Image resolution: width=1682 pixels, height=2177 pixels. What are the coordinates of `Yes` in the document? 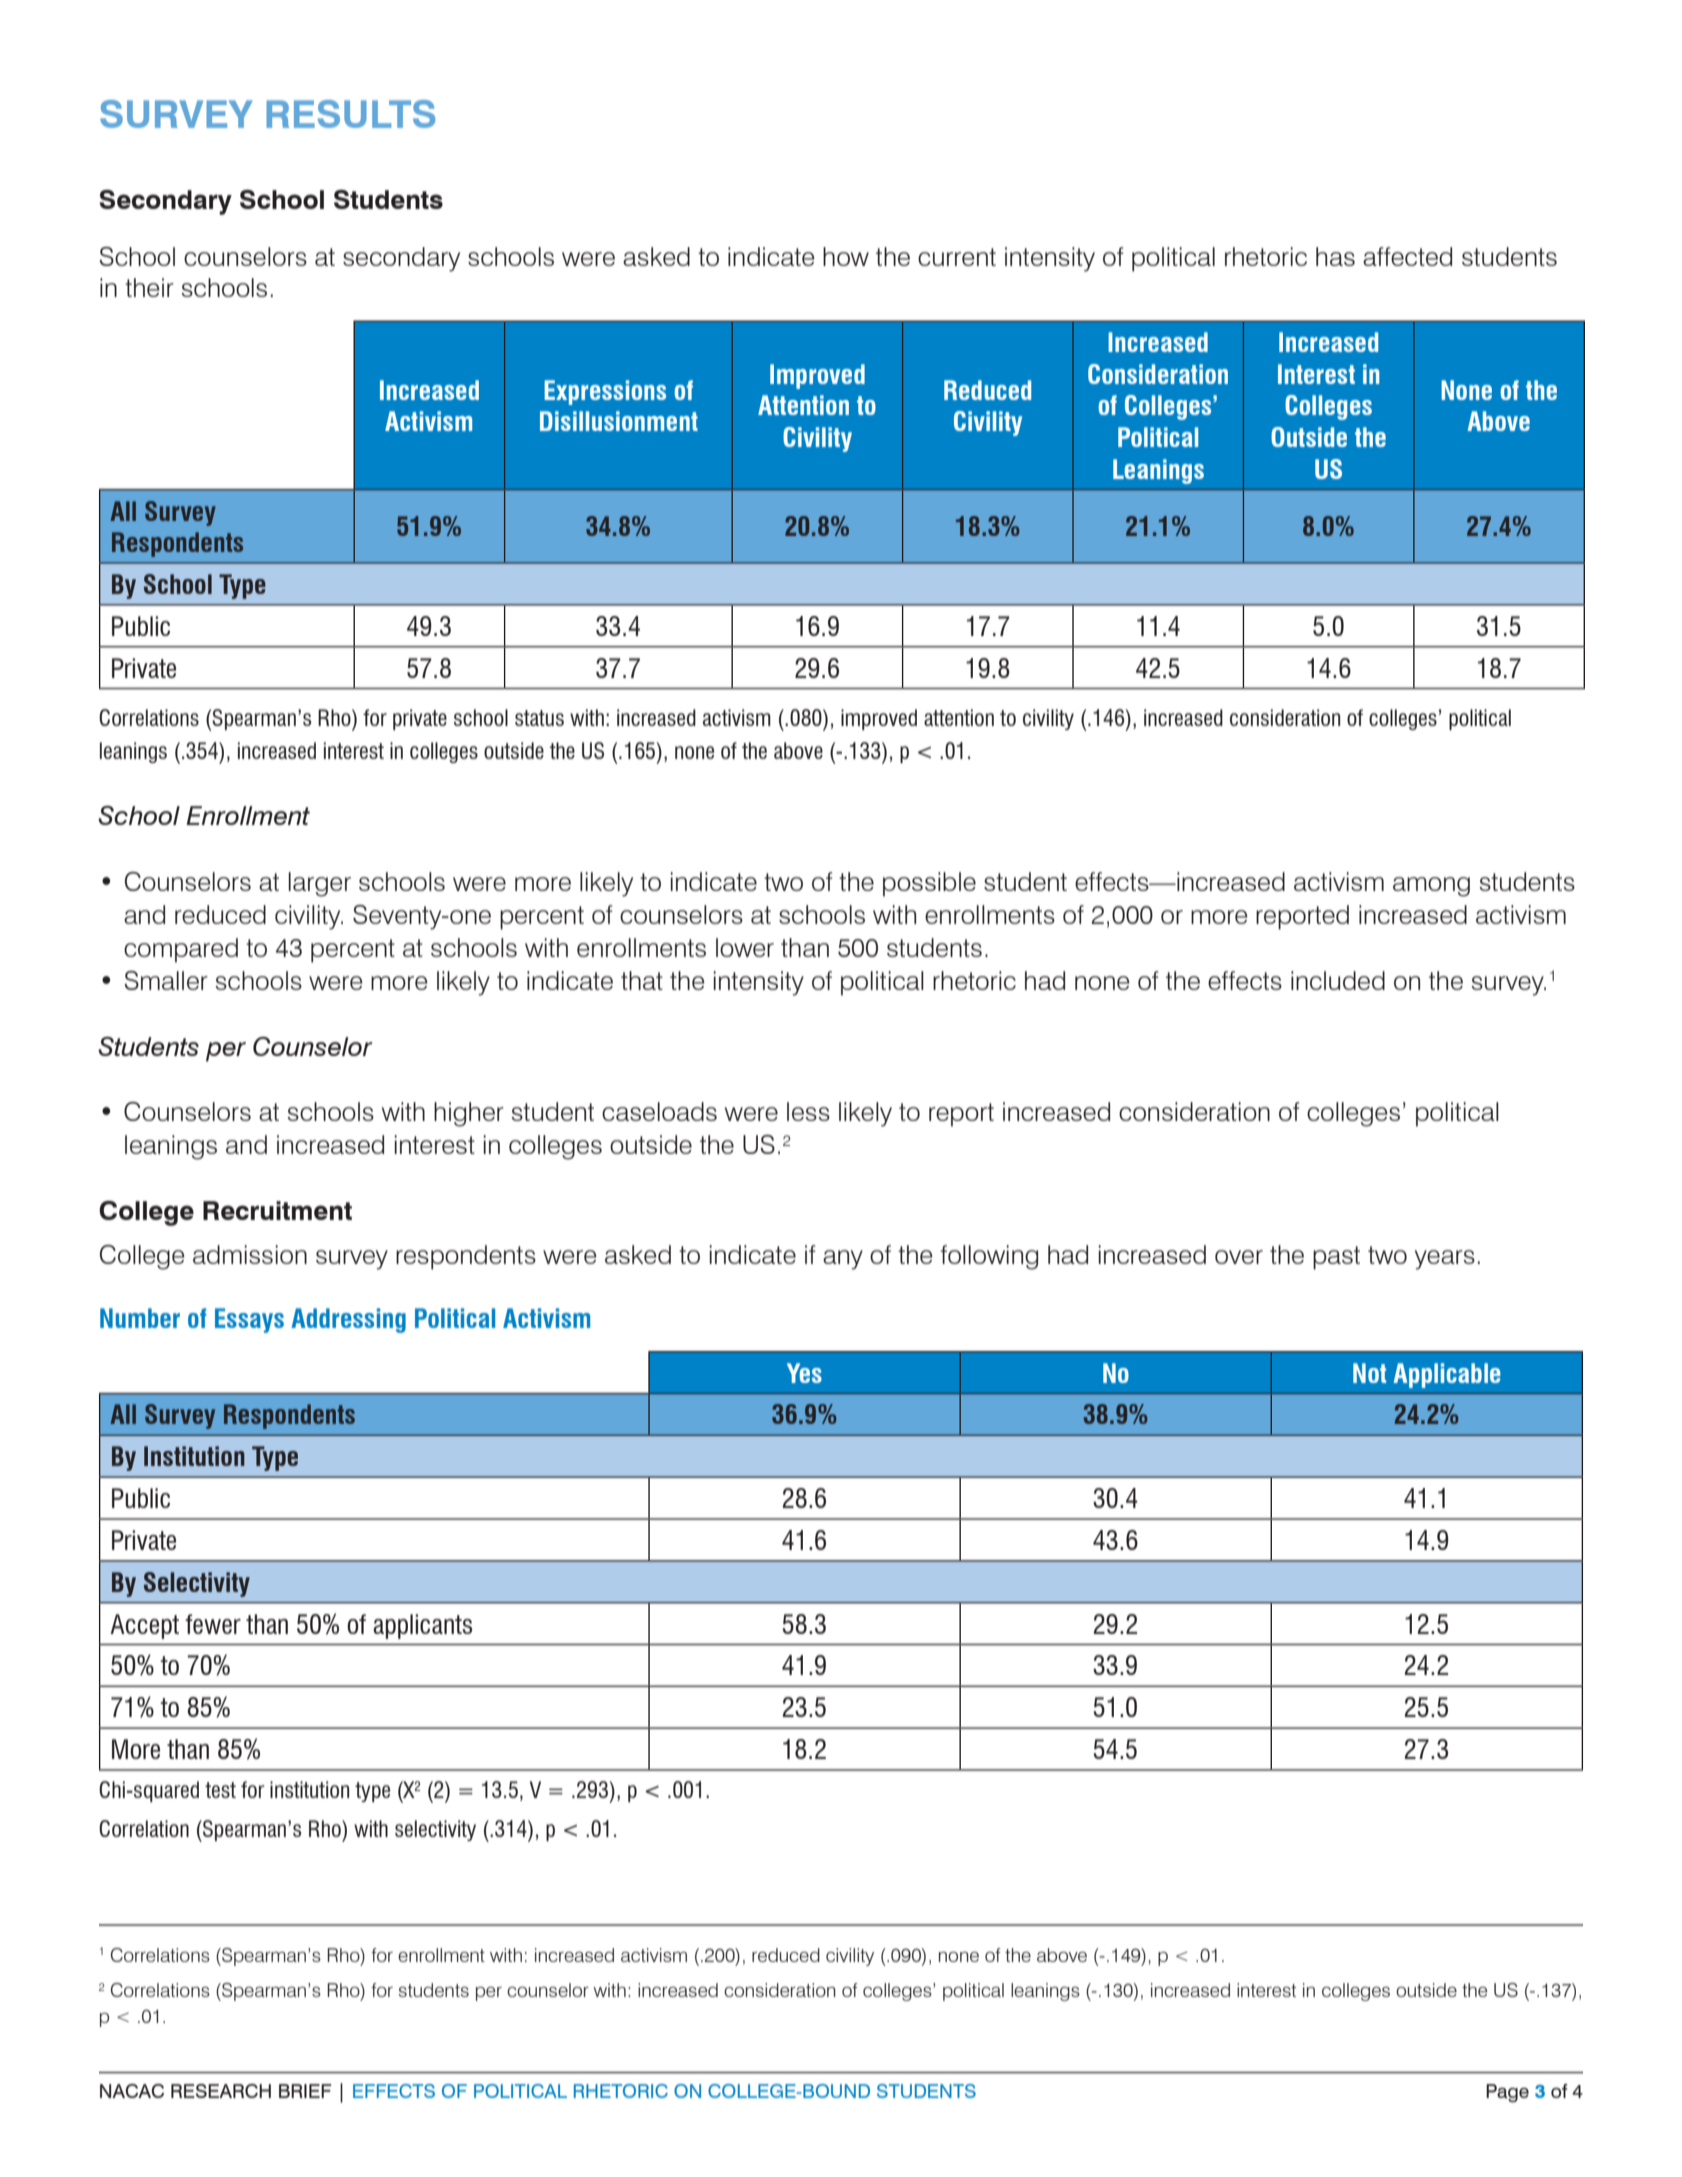 It's located at (804, 1373).
